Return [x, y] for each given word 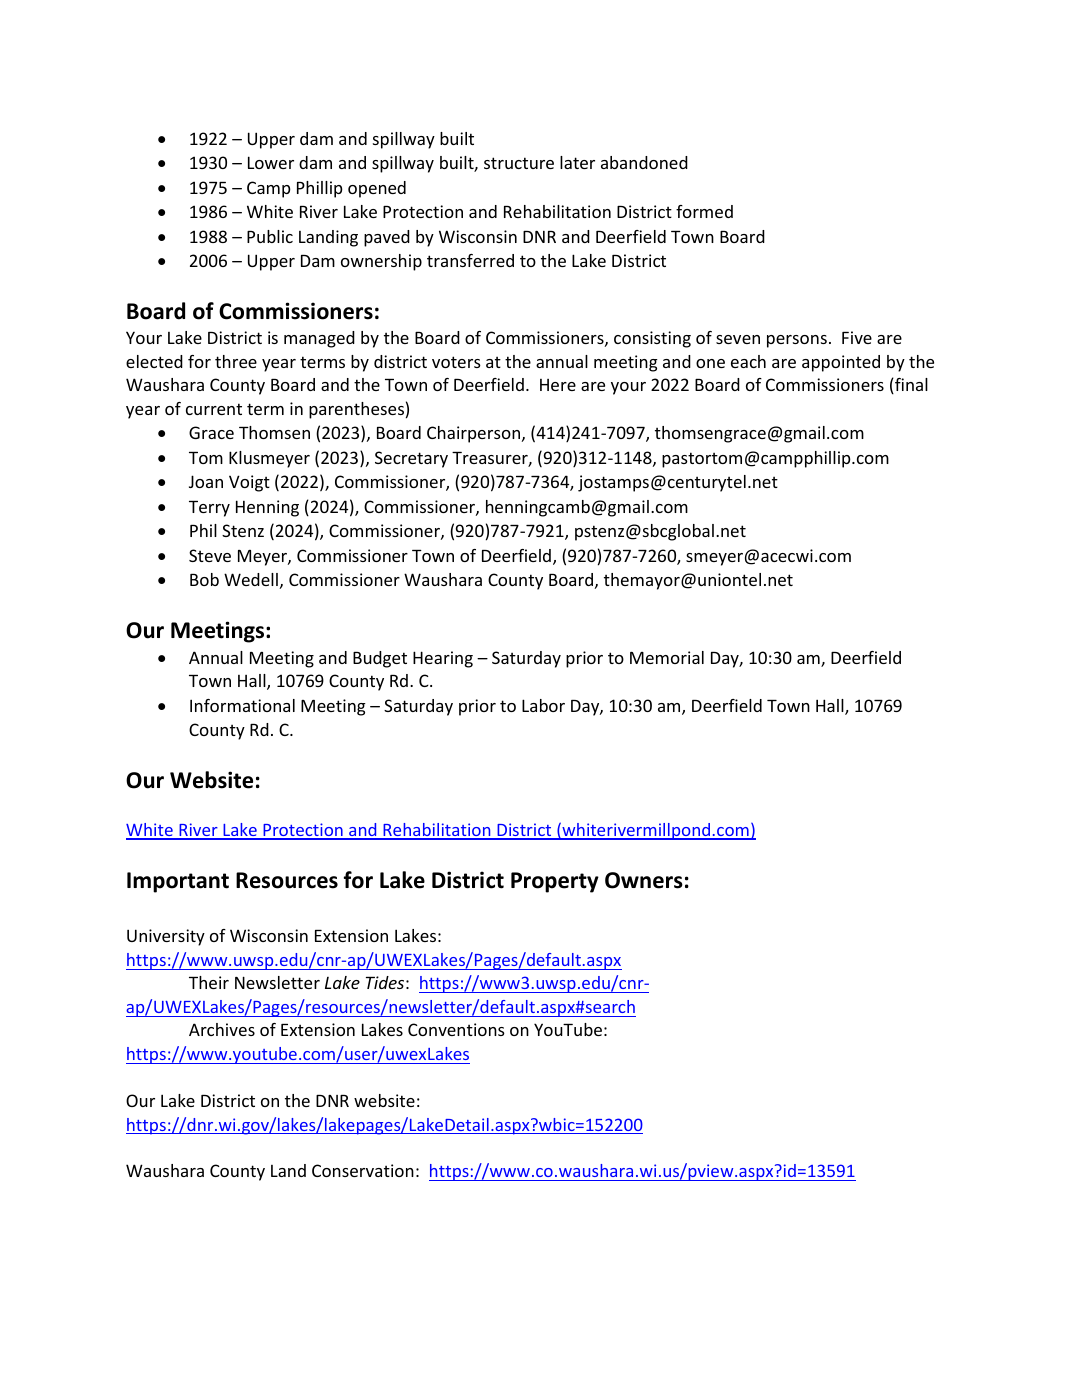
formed [704, 211]
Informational [242, 705]
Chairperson [475, 434]
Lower [271, 162]
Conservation [363, 1170]
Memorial [667, 657]
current [214, 409]
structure [519, 163]
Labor [543, 705]
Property [555, 882]
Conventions [456, 1029]
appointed [841, 363]
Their [209, 982]
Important [178, 882]
